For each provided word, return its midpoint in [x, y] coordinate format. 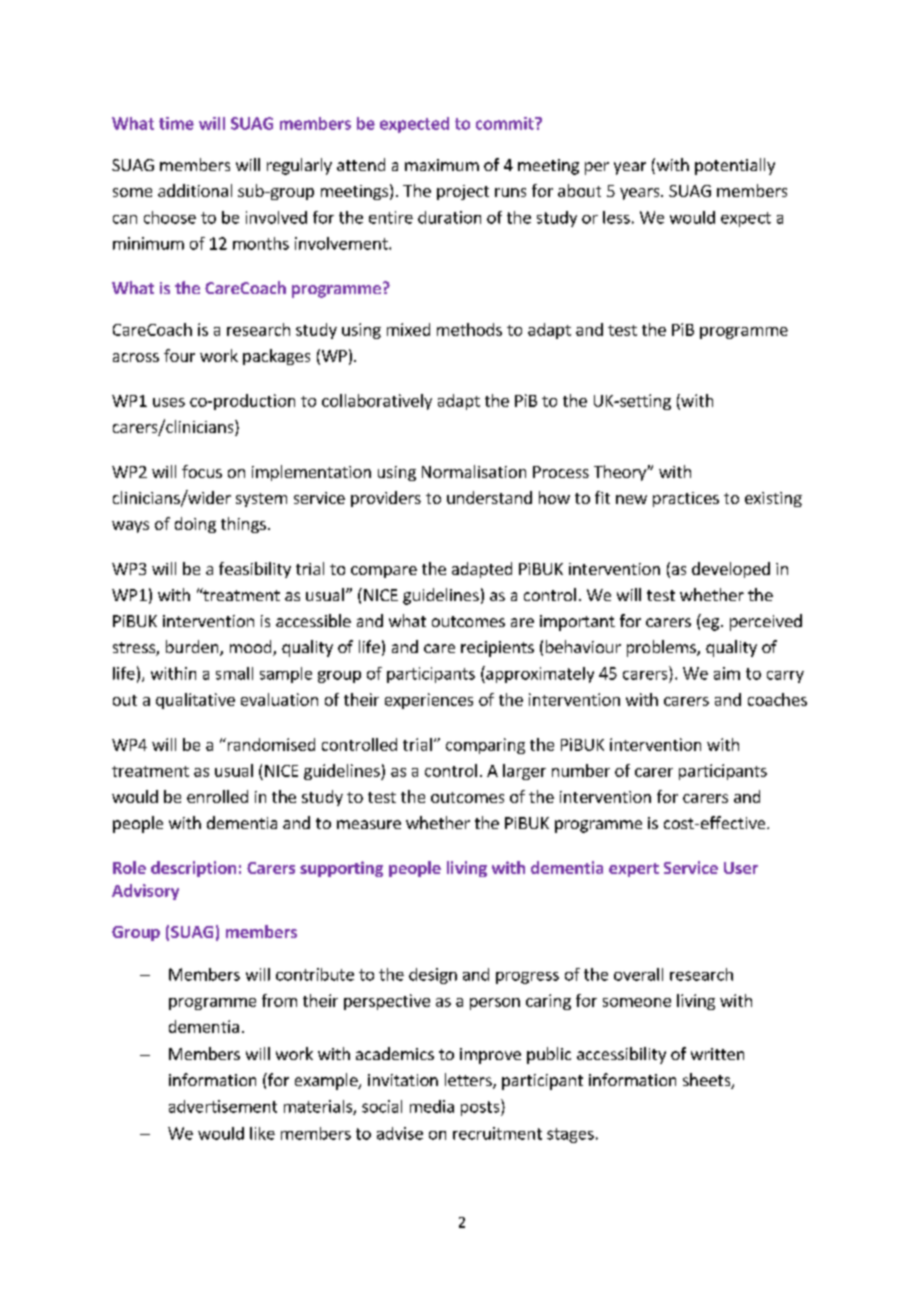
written [717, 1054]
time [176, 123]
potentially [735, 166]
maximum [442, 165]
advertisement [223, 1106]
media [432, 1106]
